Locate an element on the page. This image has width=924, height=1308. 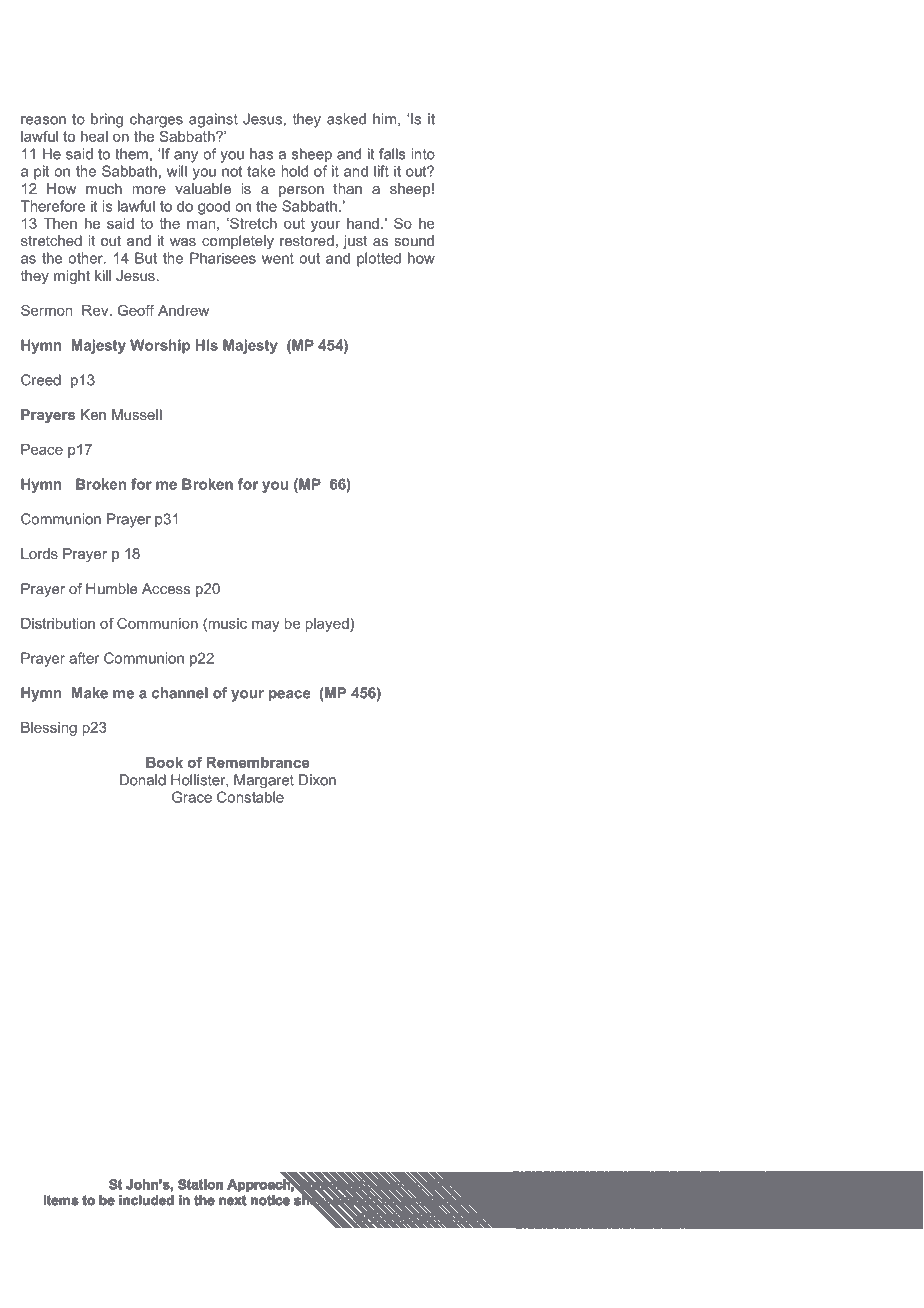
Items is located at coordinates (61, 1200).
